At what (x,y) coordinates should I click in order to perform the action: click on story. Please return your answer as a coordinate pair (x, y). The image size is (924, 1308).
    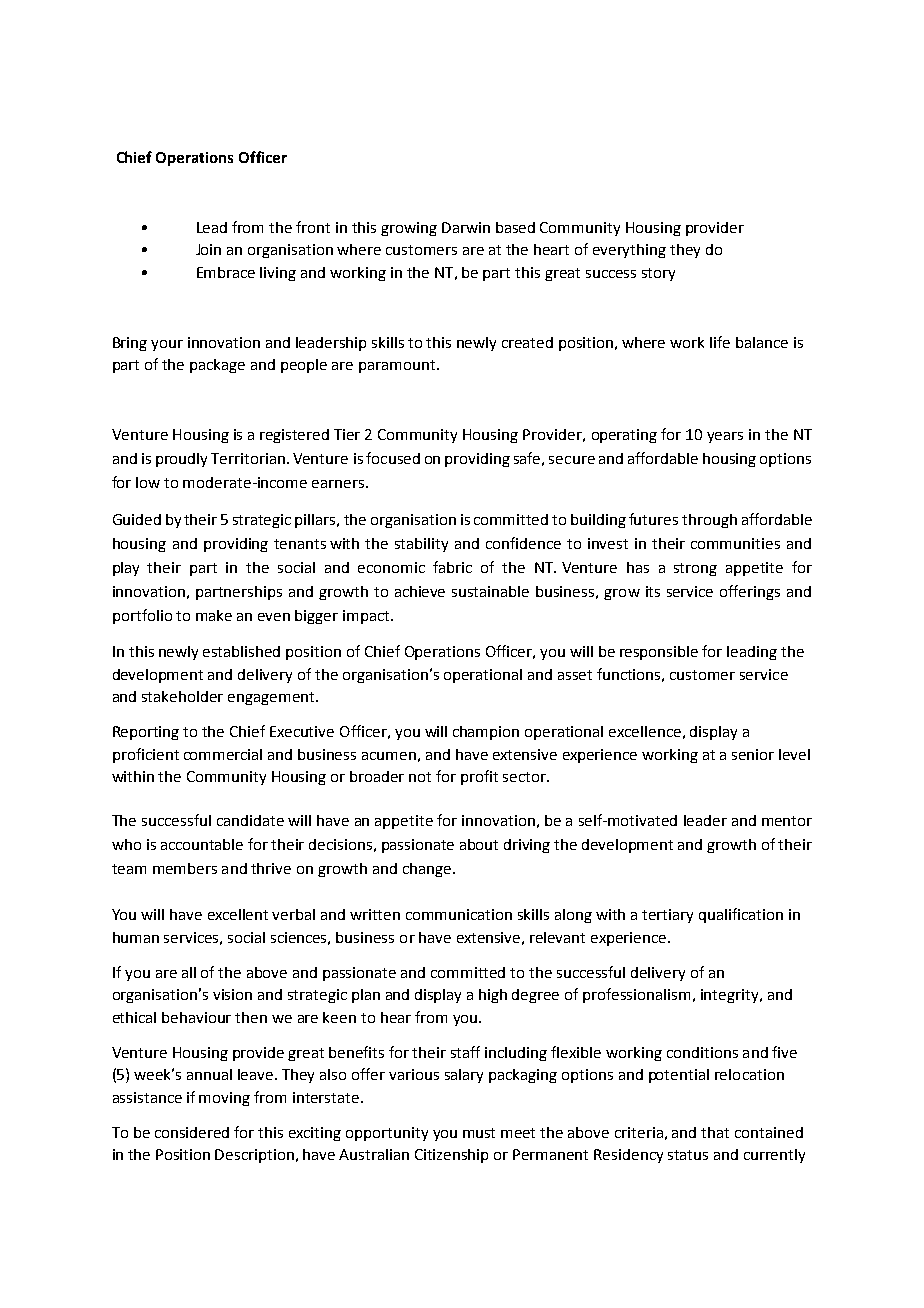
    Looking at the image, I should click on (658, 274).
